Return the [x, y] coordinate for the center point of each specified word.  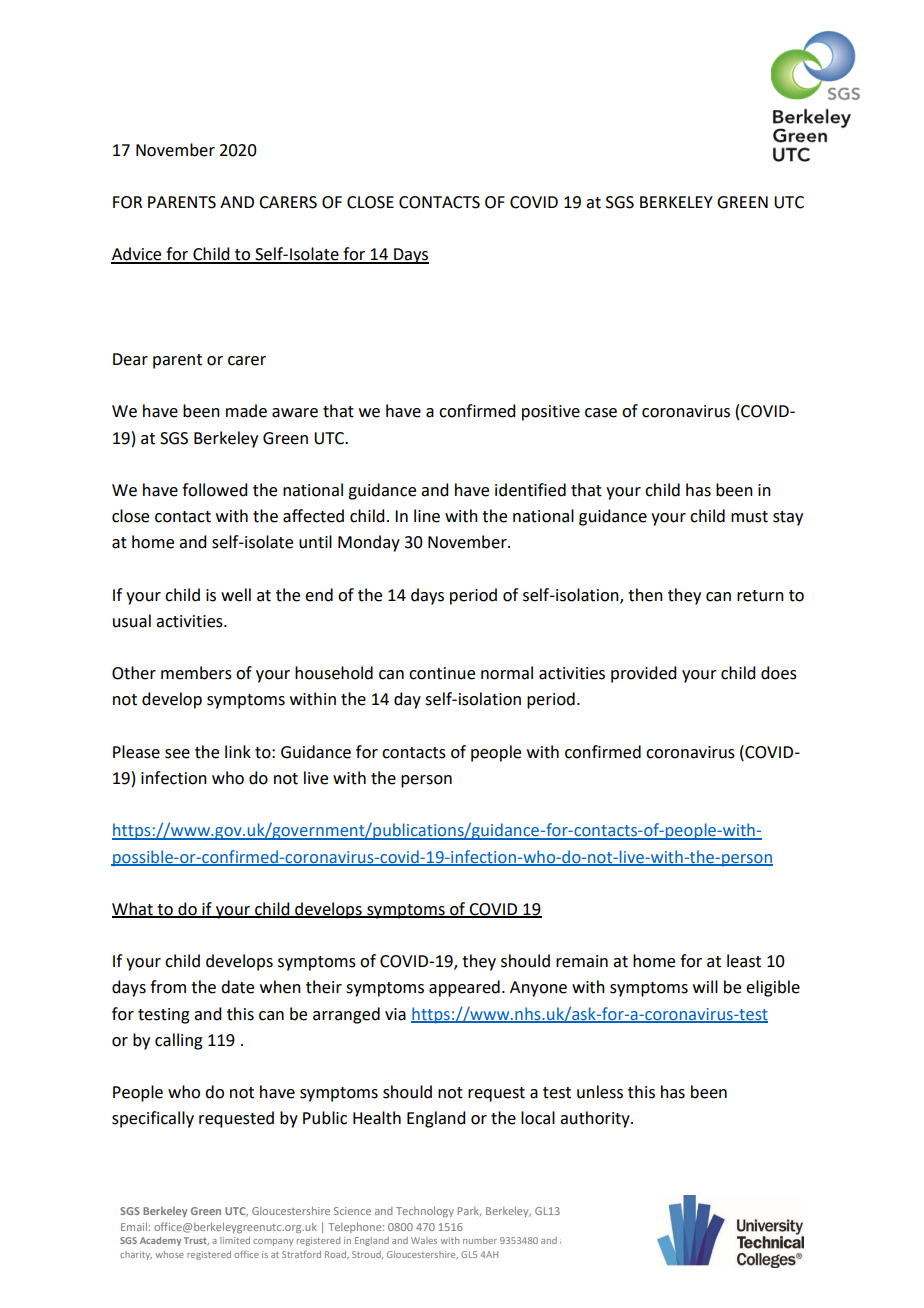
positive [551, 413]
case [601, 413]
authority [596, 1119]
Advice [137, 255]
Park [469, 1212]
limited [235, 1240]
